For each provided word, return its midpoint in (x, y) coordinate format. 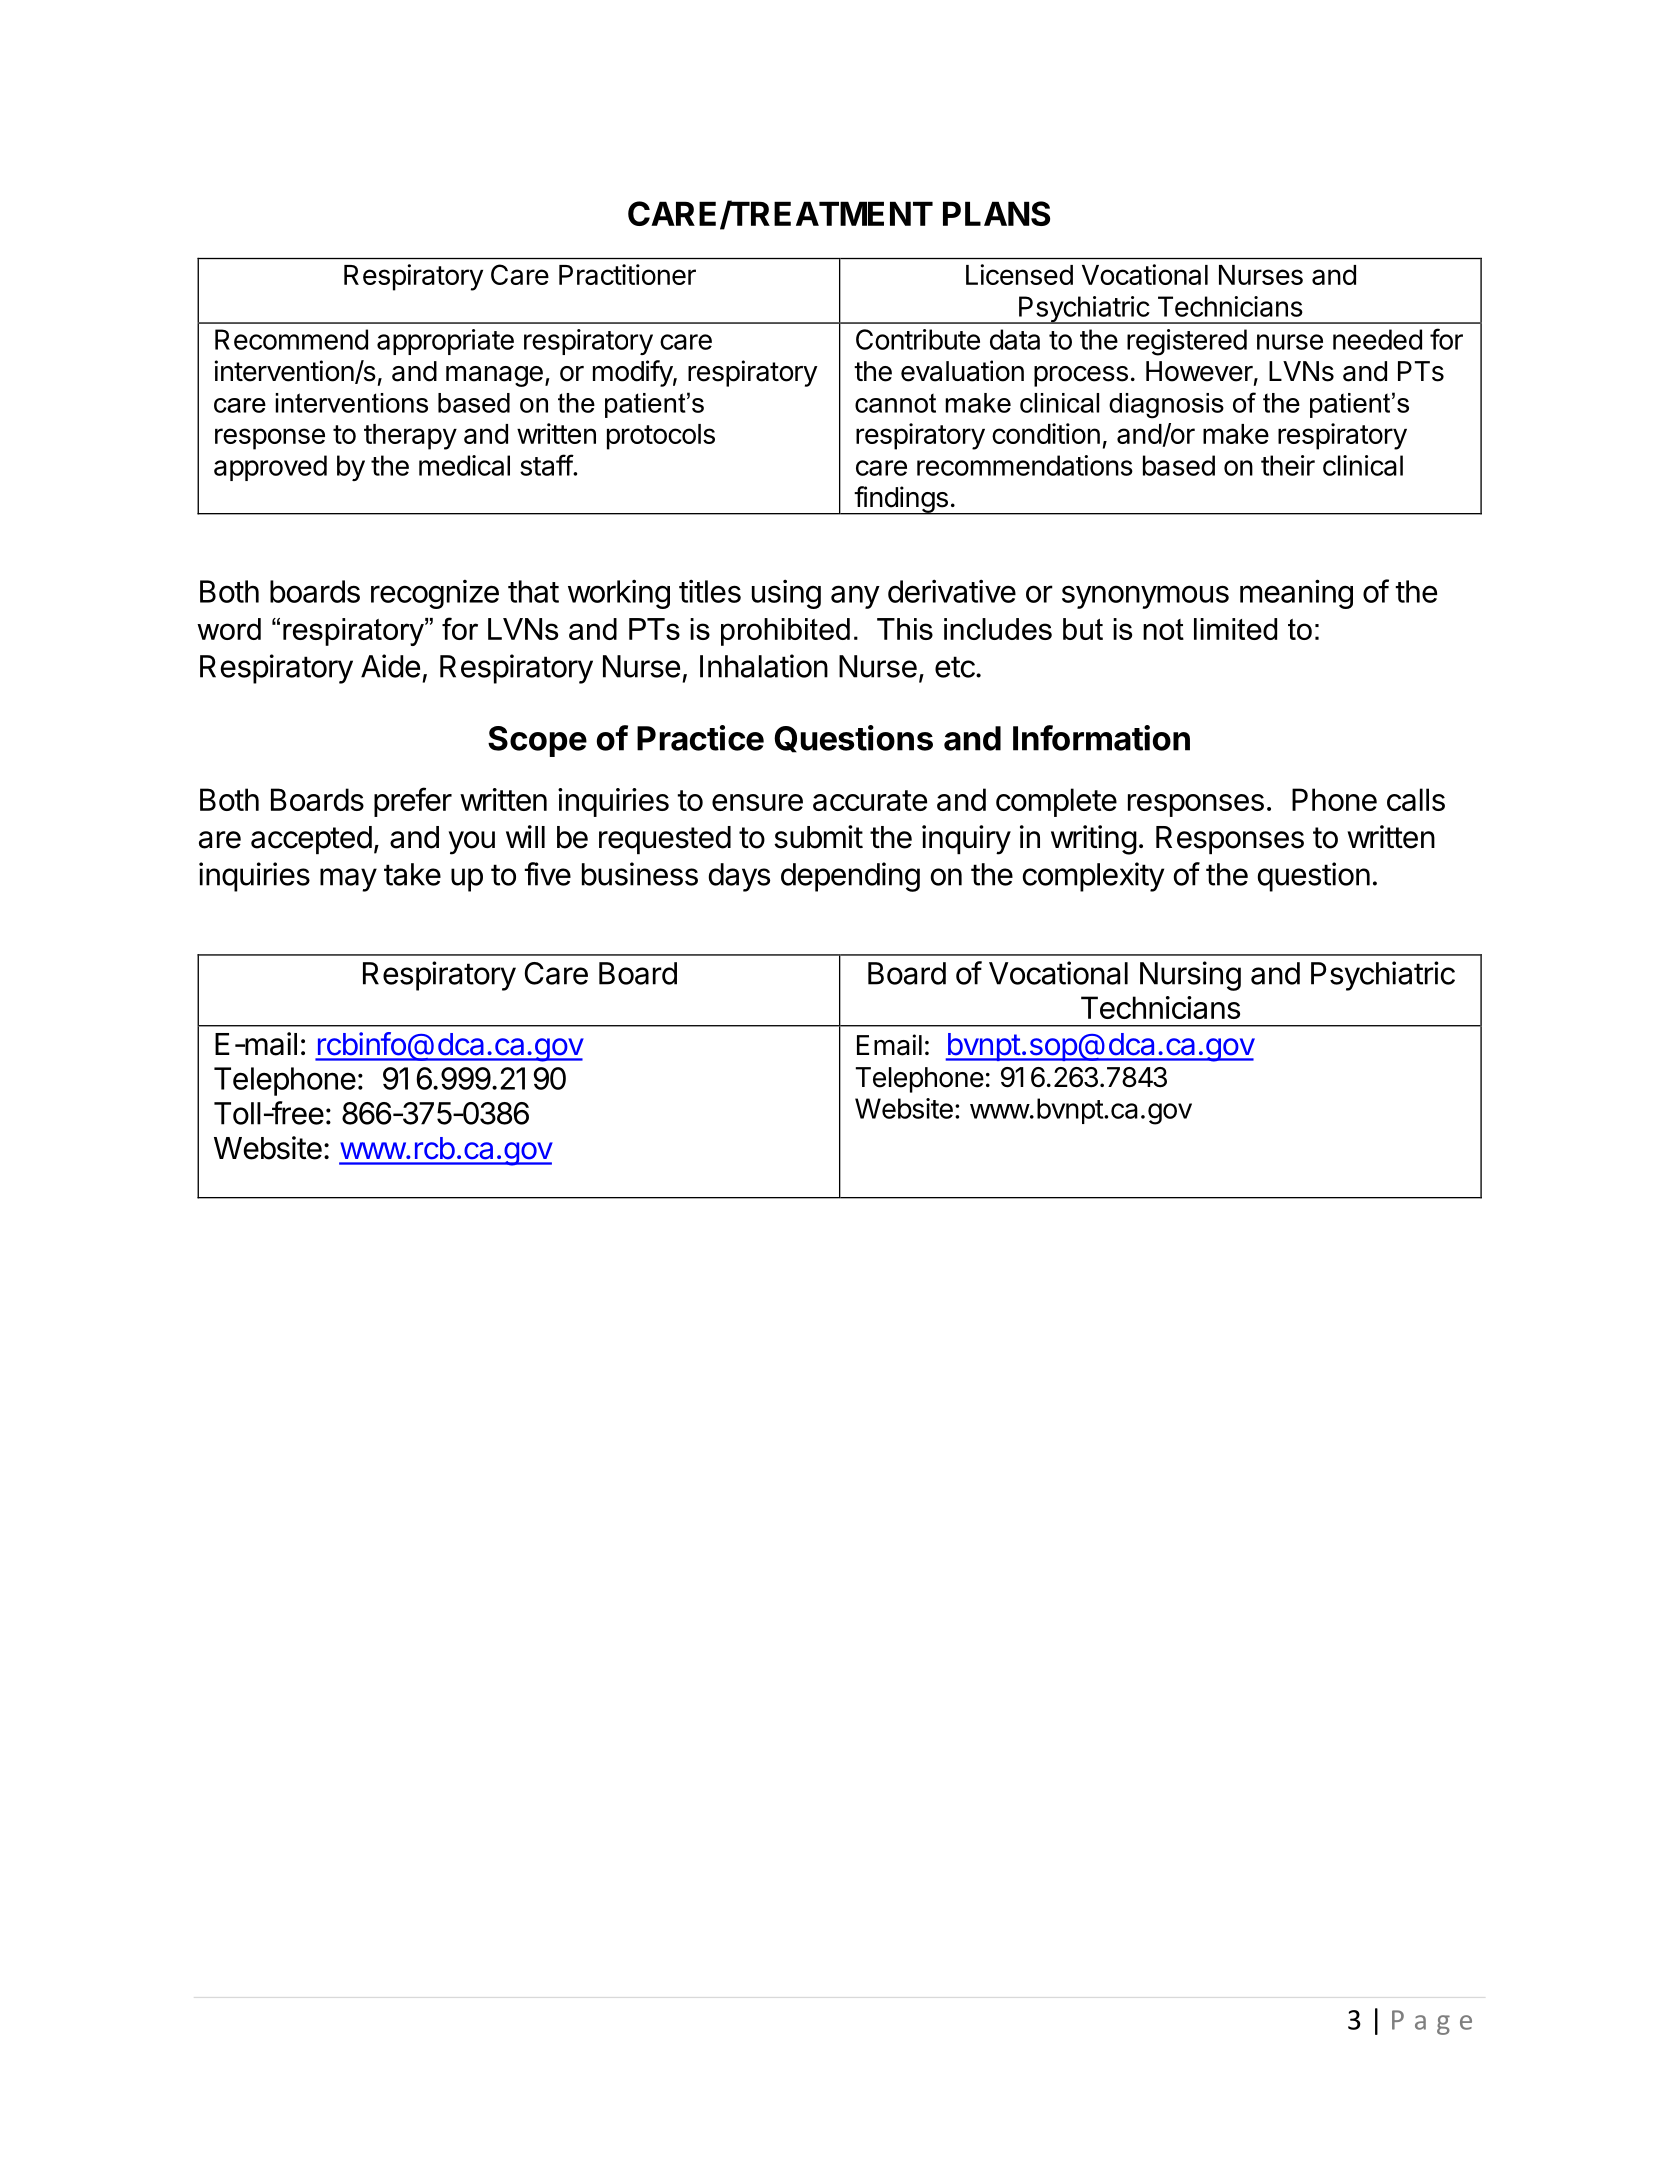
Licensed (1019, 274)
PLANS (996, 213)
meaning (1296, 594)
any (855, 597)
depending (850, 877)
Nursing (1190, 976)
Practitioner (627, 274)
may (348, 880)
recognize (435, 594)
